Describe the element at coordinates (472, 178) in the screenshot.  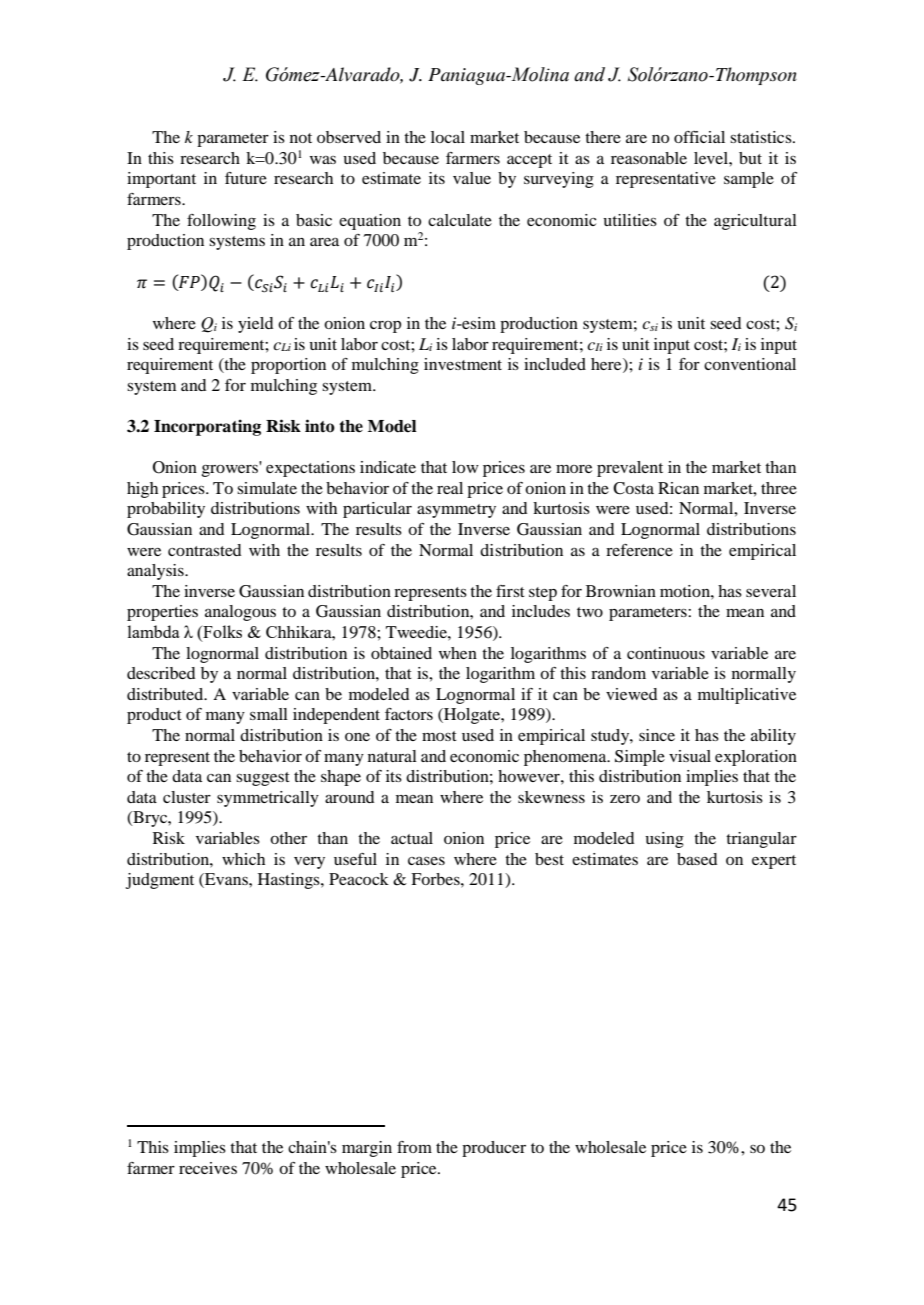
I see `value` at that location.
